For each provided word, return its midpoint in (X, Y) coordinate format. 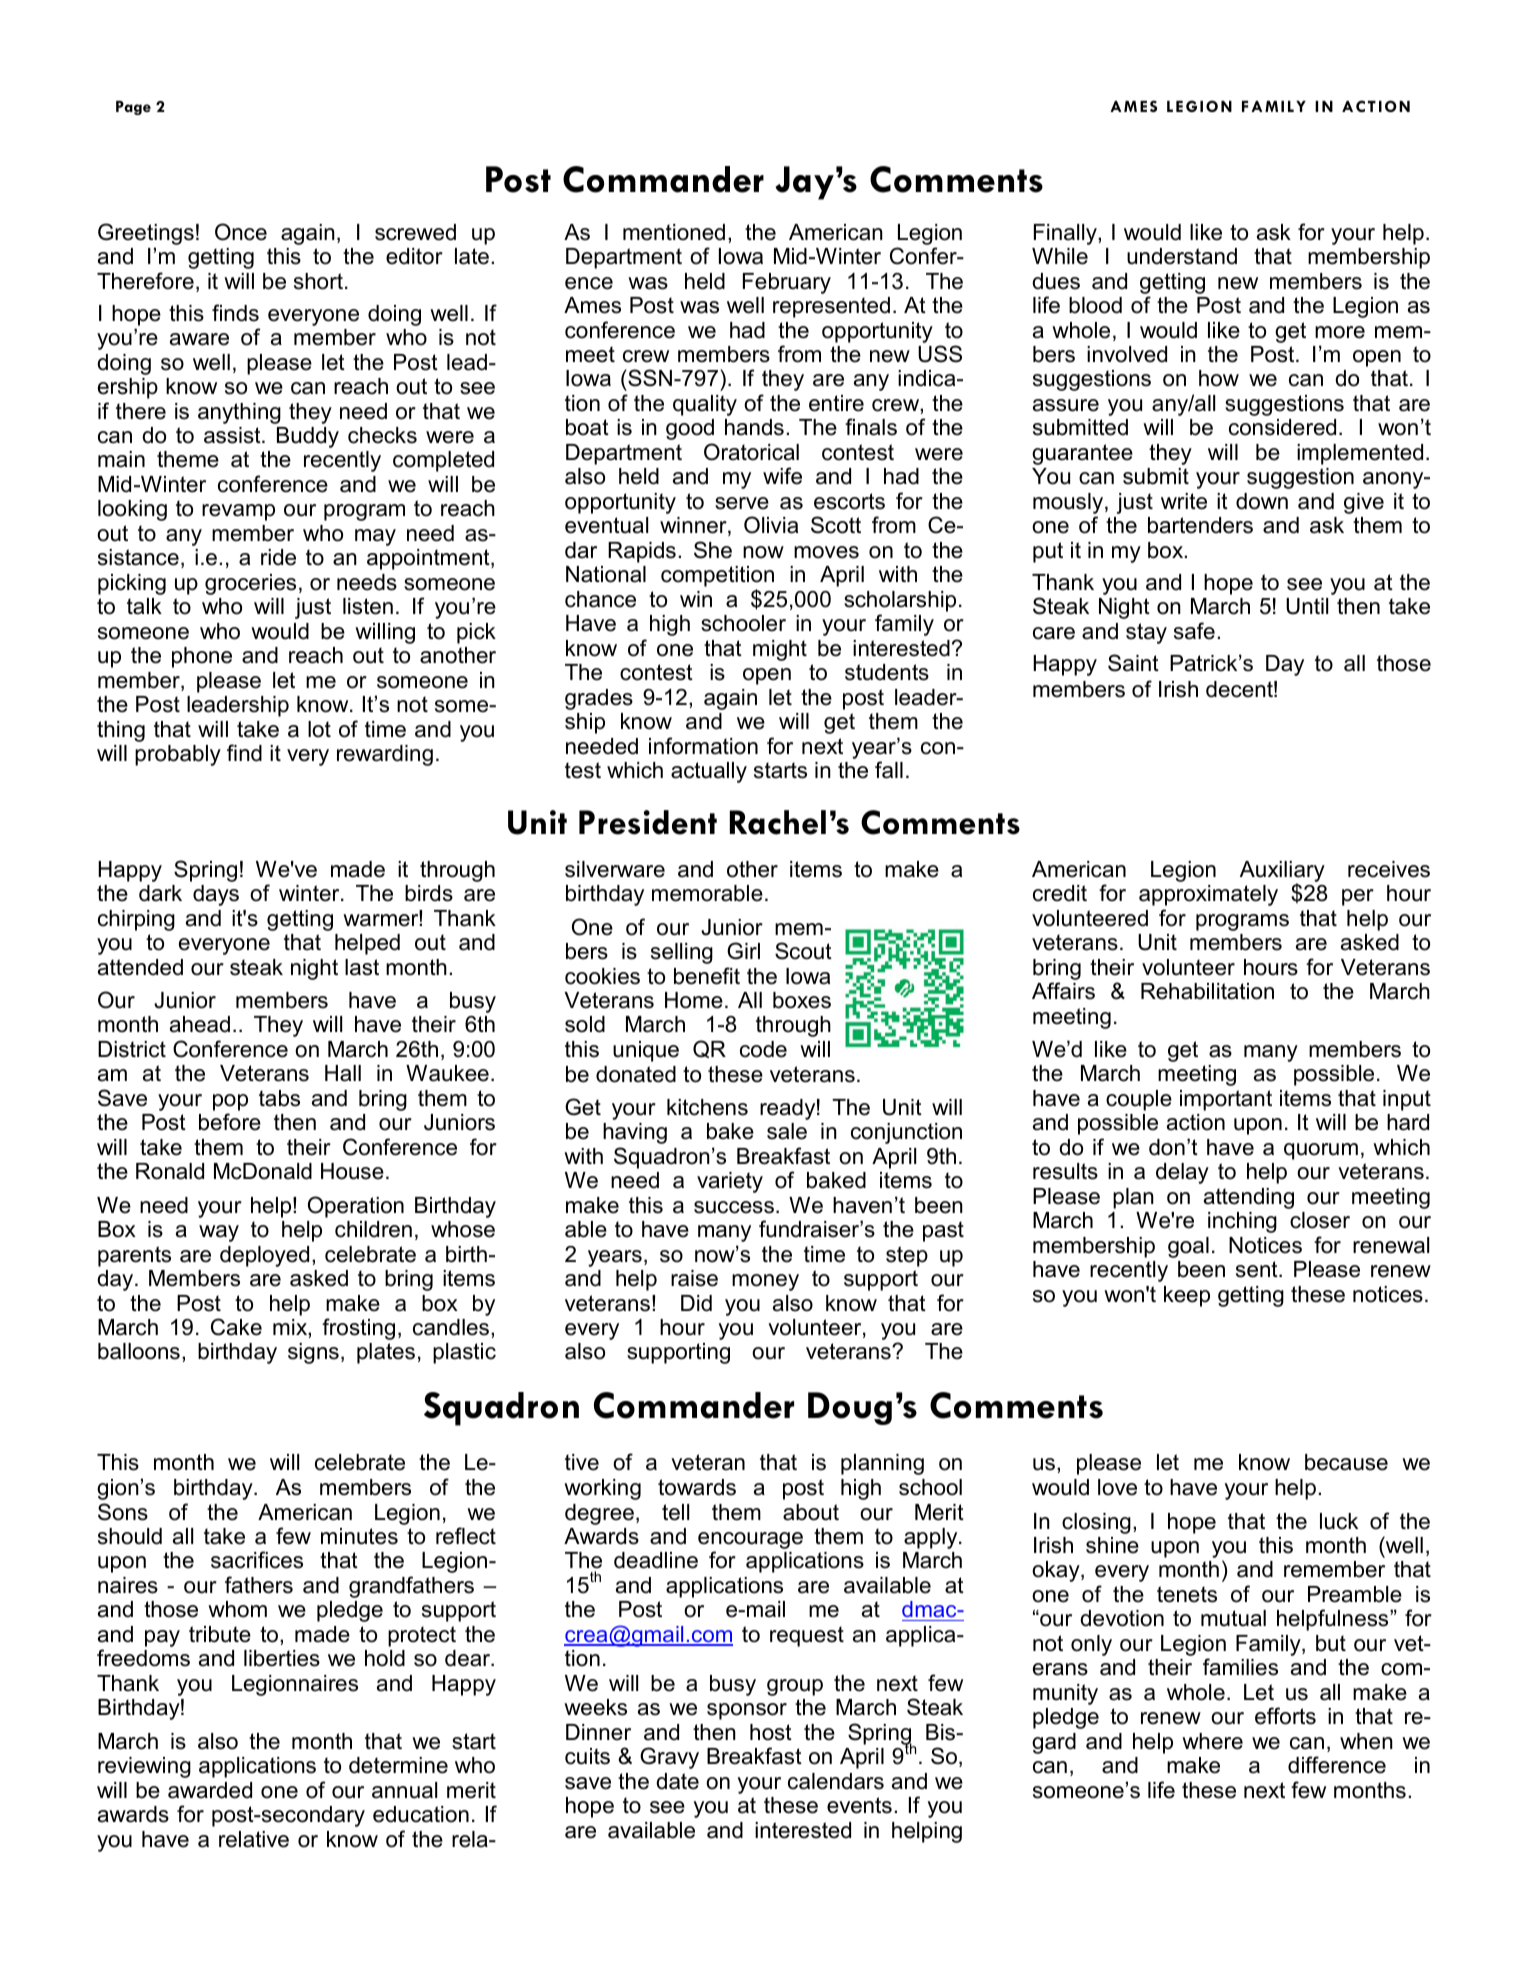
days (216, 895)
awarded (210, 1790)
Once (241, 232)
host (771, 1732)
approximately (1208, 895)
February (787, 283)
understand (1182, 256)
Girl (743, 951)
